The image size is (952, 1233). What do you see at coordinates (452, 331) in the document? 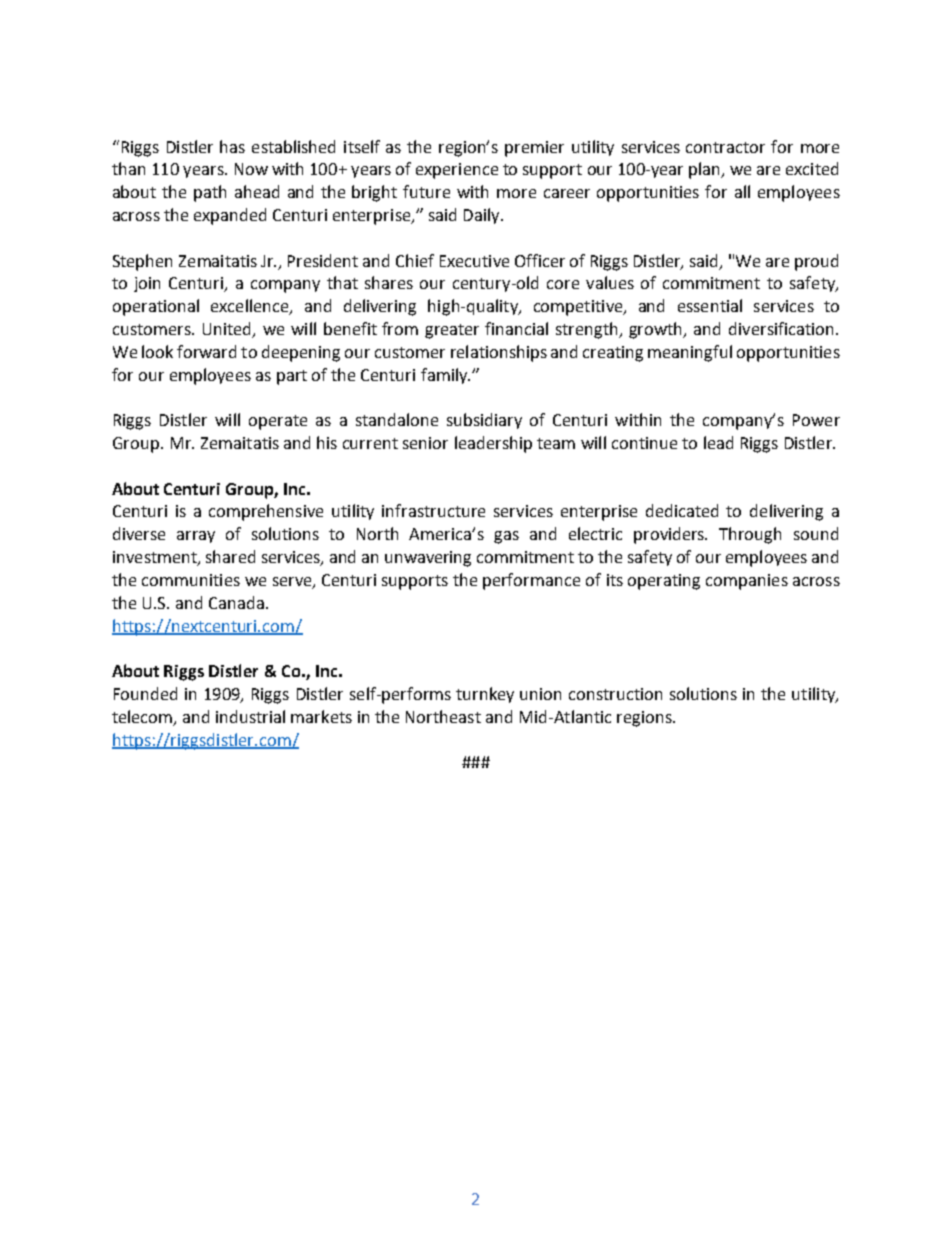
I see `greater` at bounding box center [452, 331].
